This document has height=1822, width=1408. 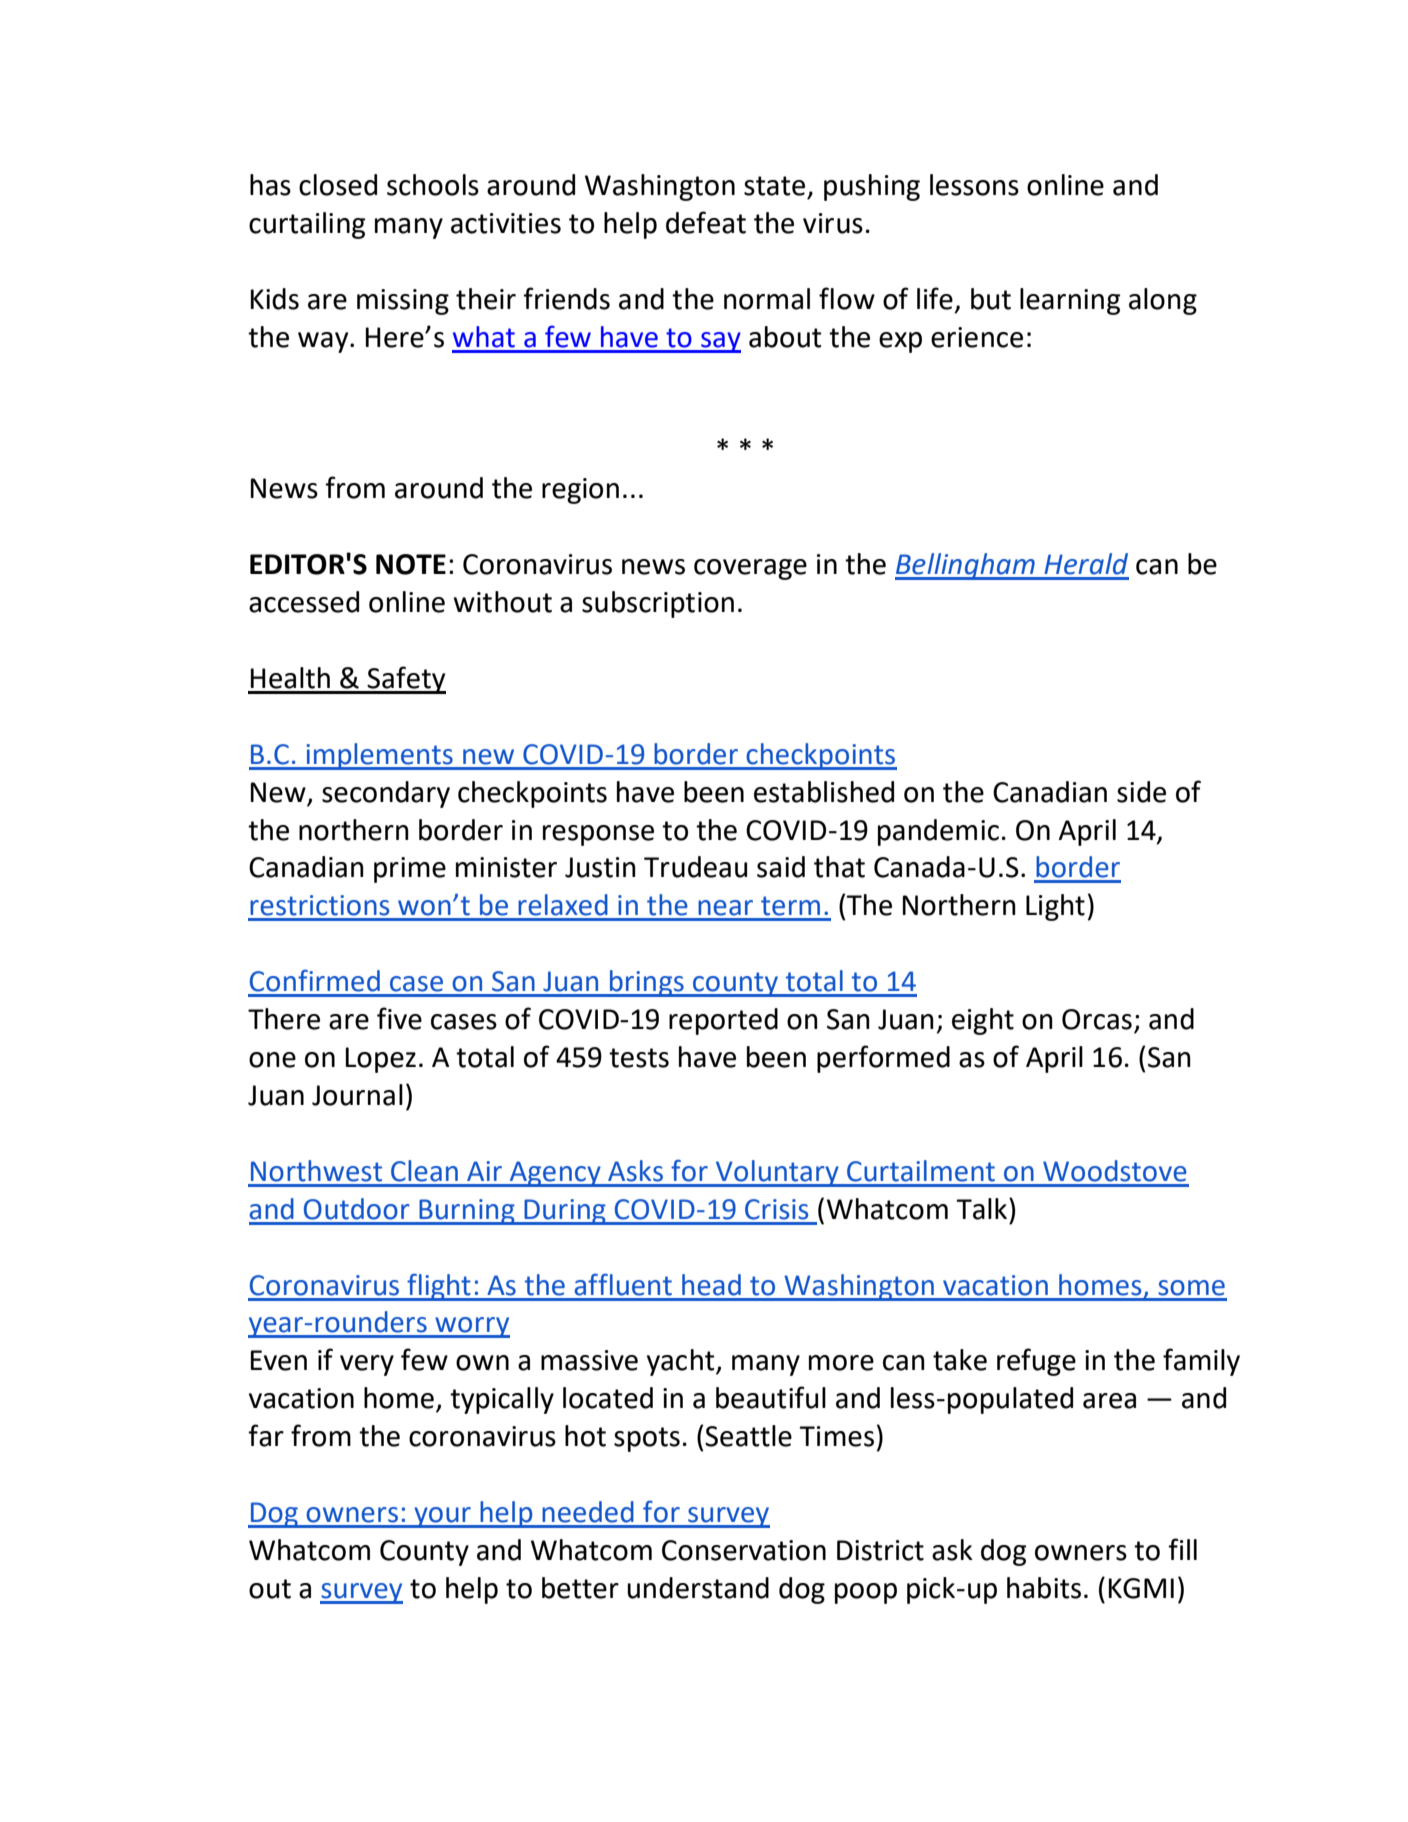 What do you see at coordinates (406, 680) in the document?
I see `Safety` at bounding box center [406, 680].
